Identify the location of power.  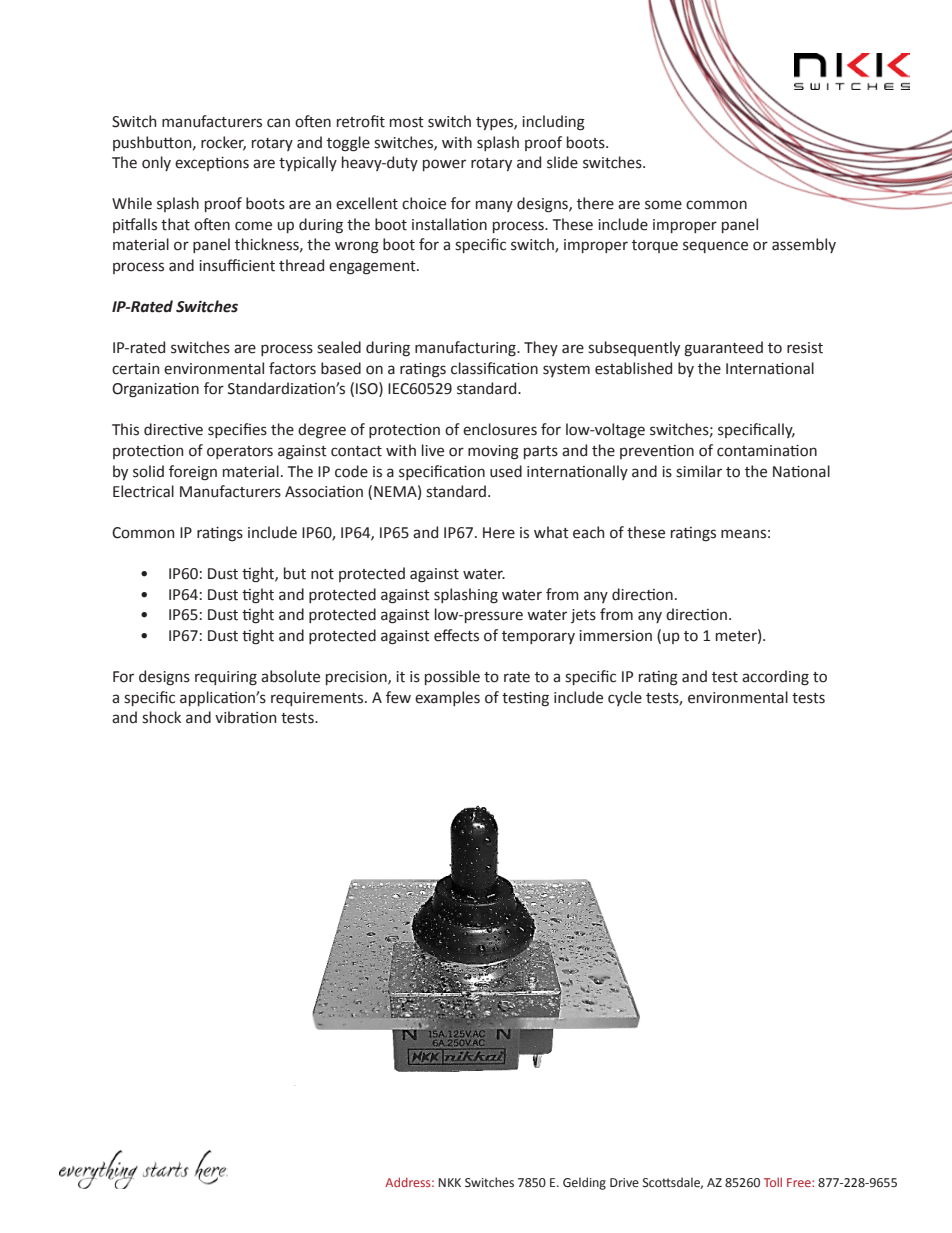
(444, 165).
